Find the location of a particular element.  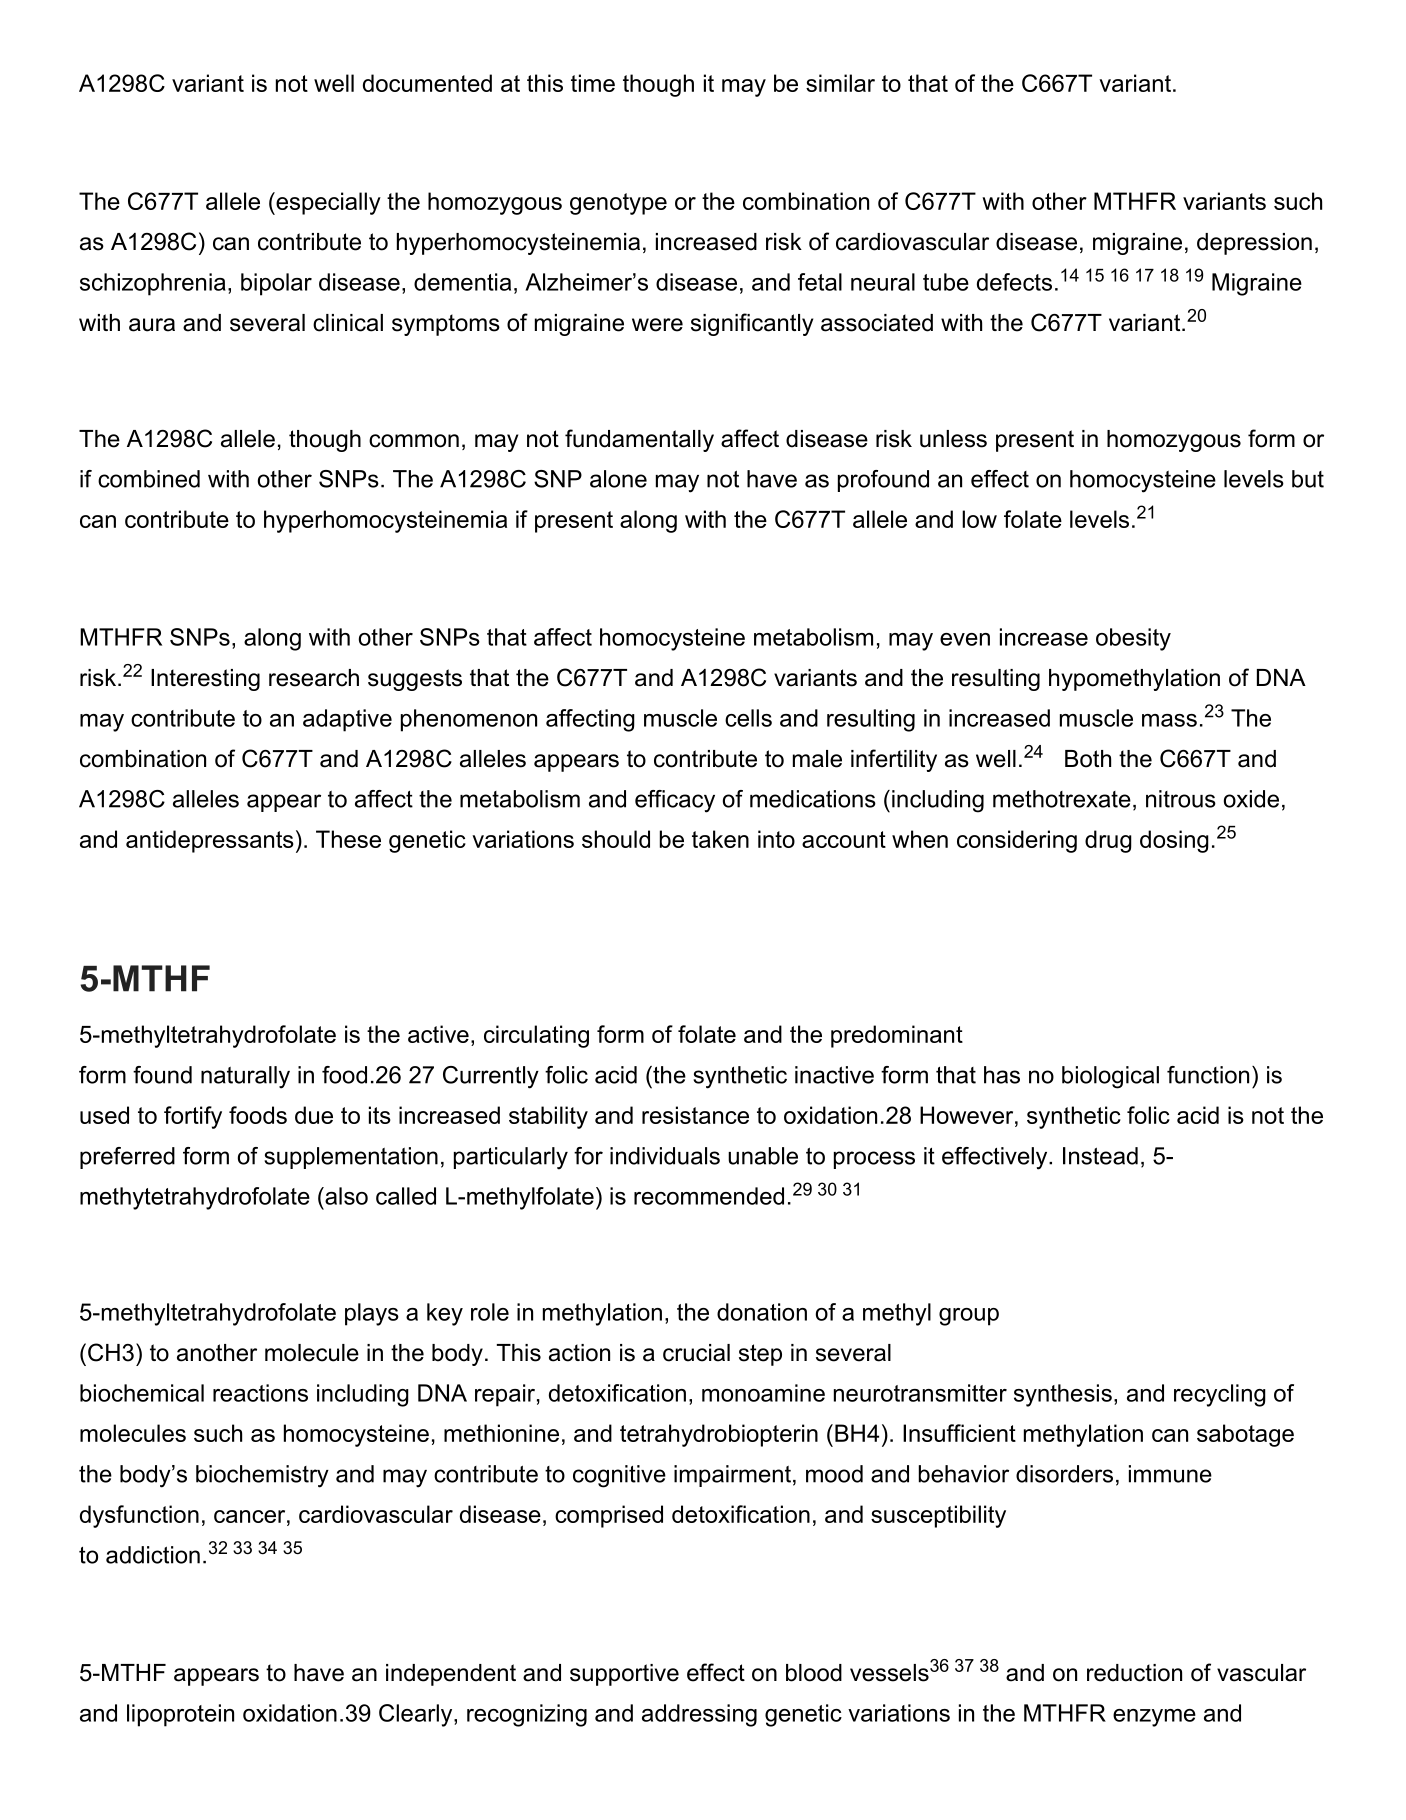

time is located at coordinates (593, 83).
